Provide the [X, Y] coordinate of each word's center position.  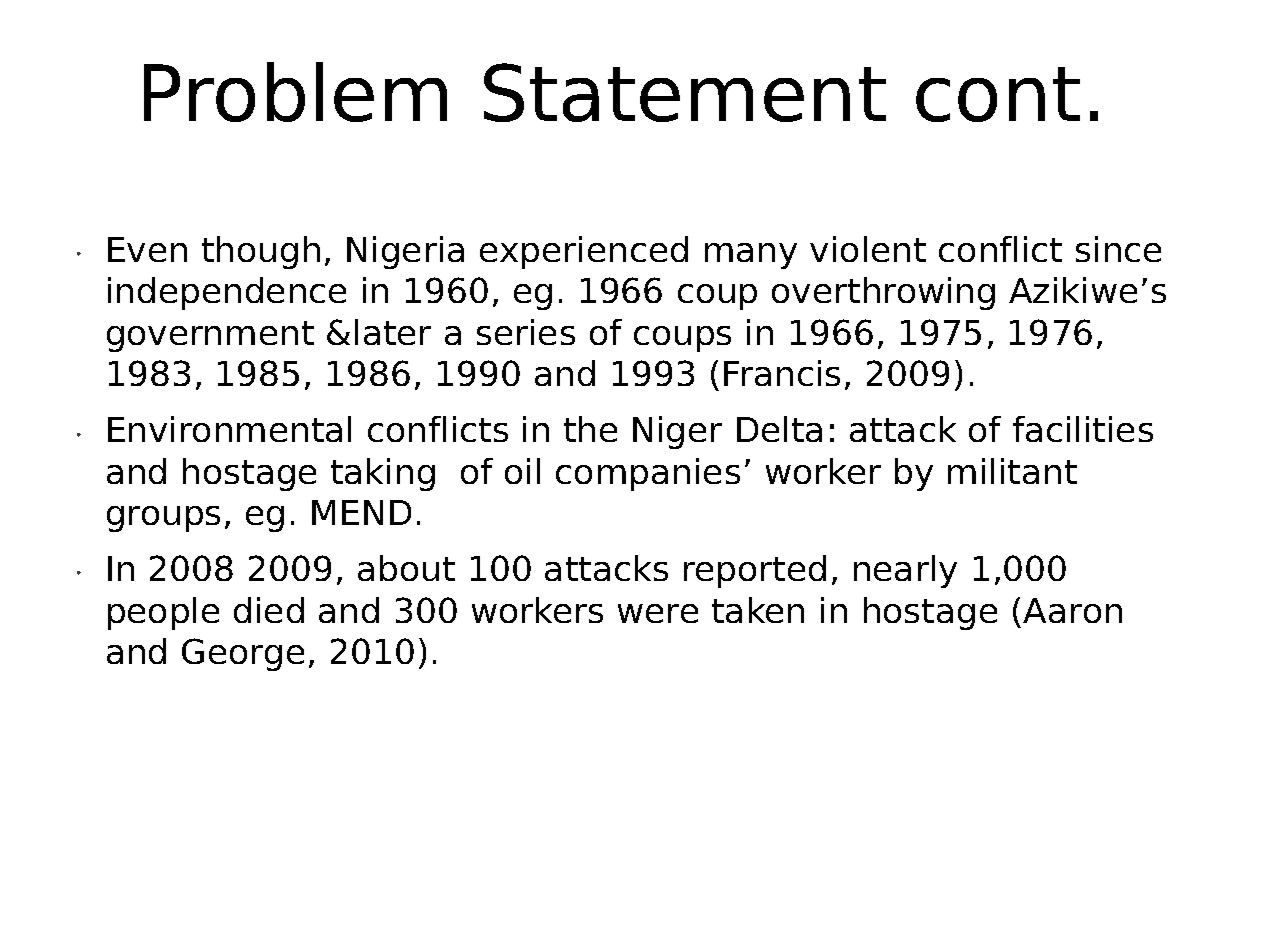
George [243, 654]
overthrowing [883, 293]
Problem [295, 92]
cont [998, 94]
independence [227, 293]
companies [648, 474]
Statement [685, 92]
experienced [584, 252]
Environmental [229, 429]
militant [1012, 471]
